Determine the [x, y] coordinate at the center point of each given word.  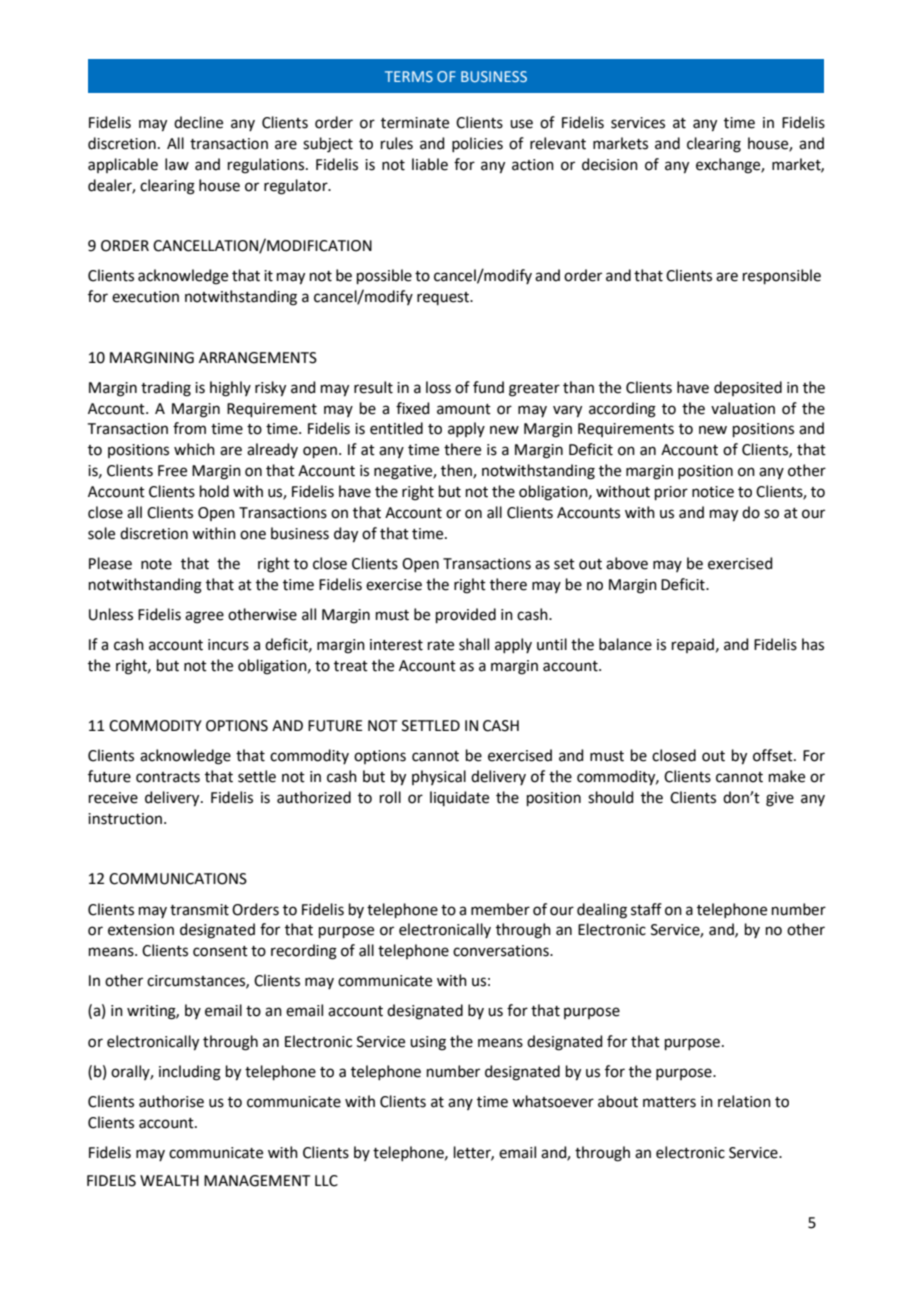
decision [610, 164]
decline [198, 122]
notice [713, 492]
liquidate [459, 798]
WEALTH [169, 1180]
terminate [415, 123]
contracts [168, 777]
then [457, 471]
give [780, 799]
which [194, 449]
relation [744, 1101]
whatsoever [553, 1101]
